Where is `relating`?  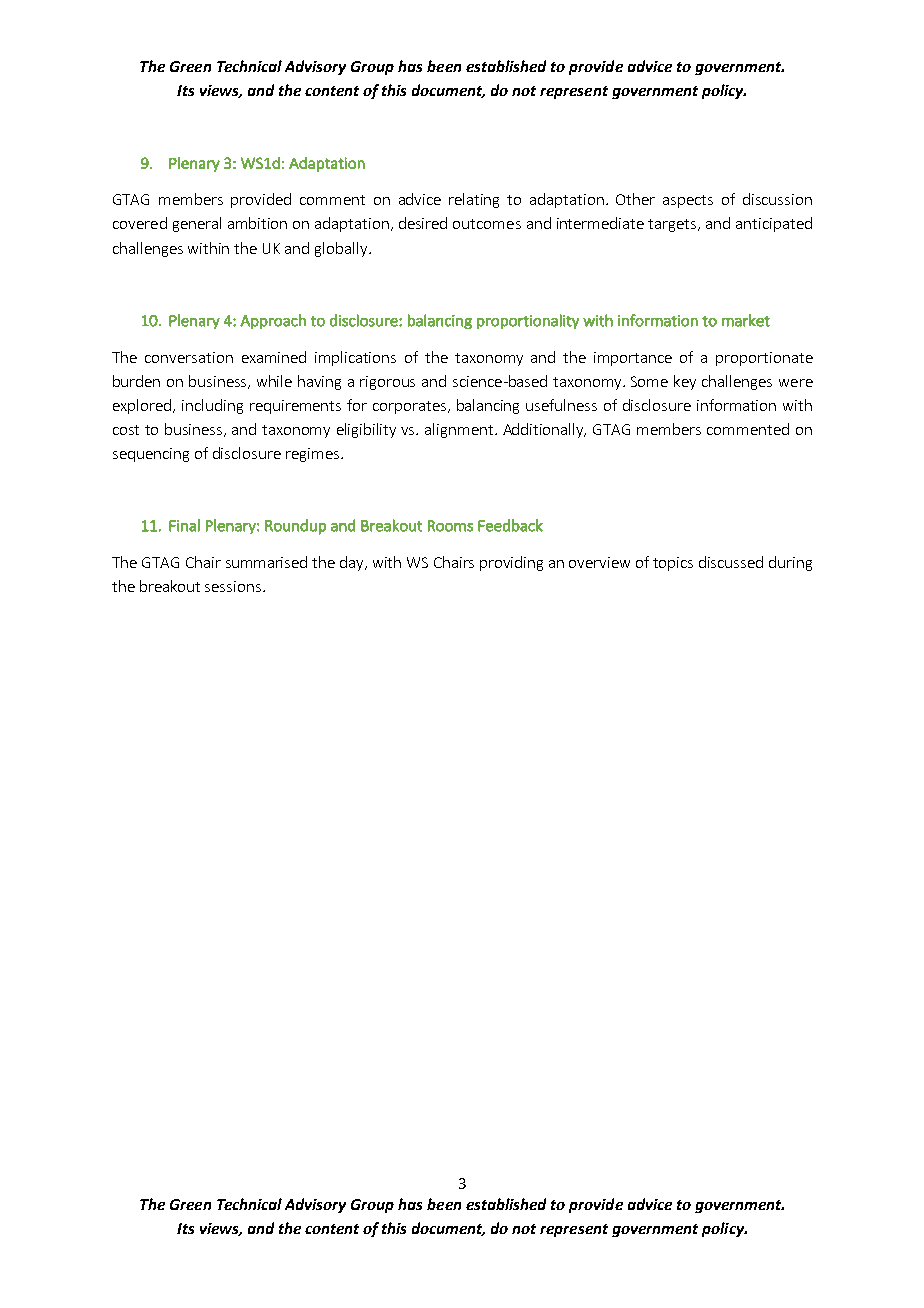
relating is located at coordinates (474, 200).
